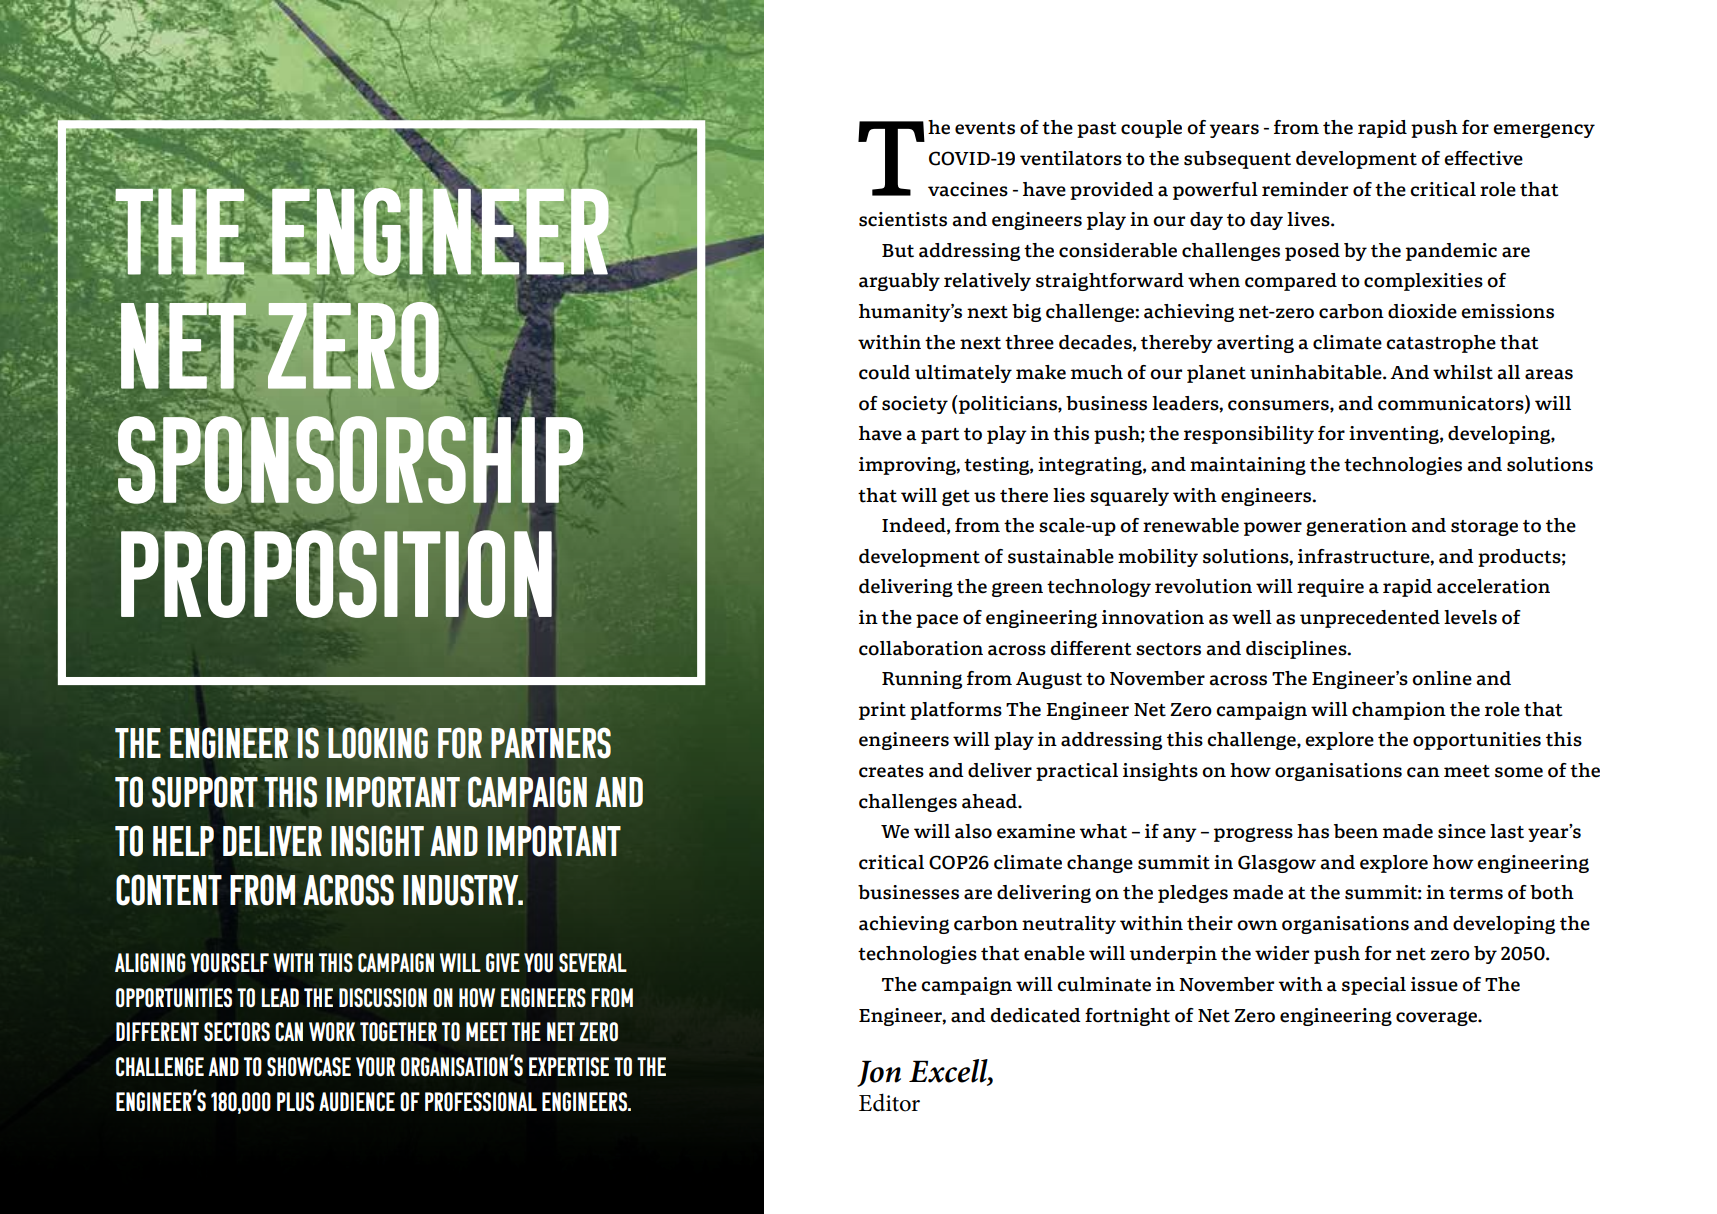  Describe the element at coordinates (351, 460) in the screenshot. I see `Sponsorship` at that location.
